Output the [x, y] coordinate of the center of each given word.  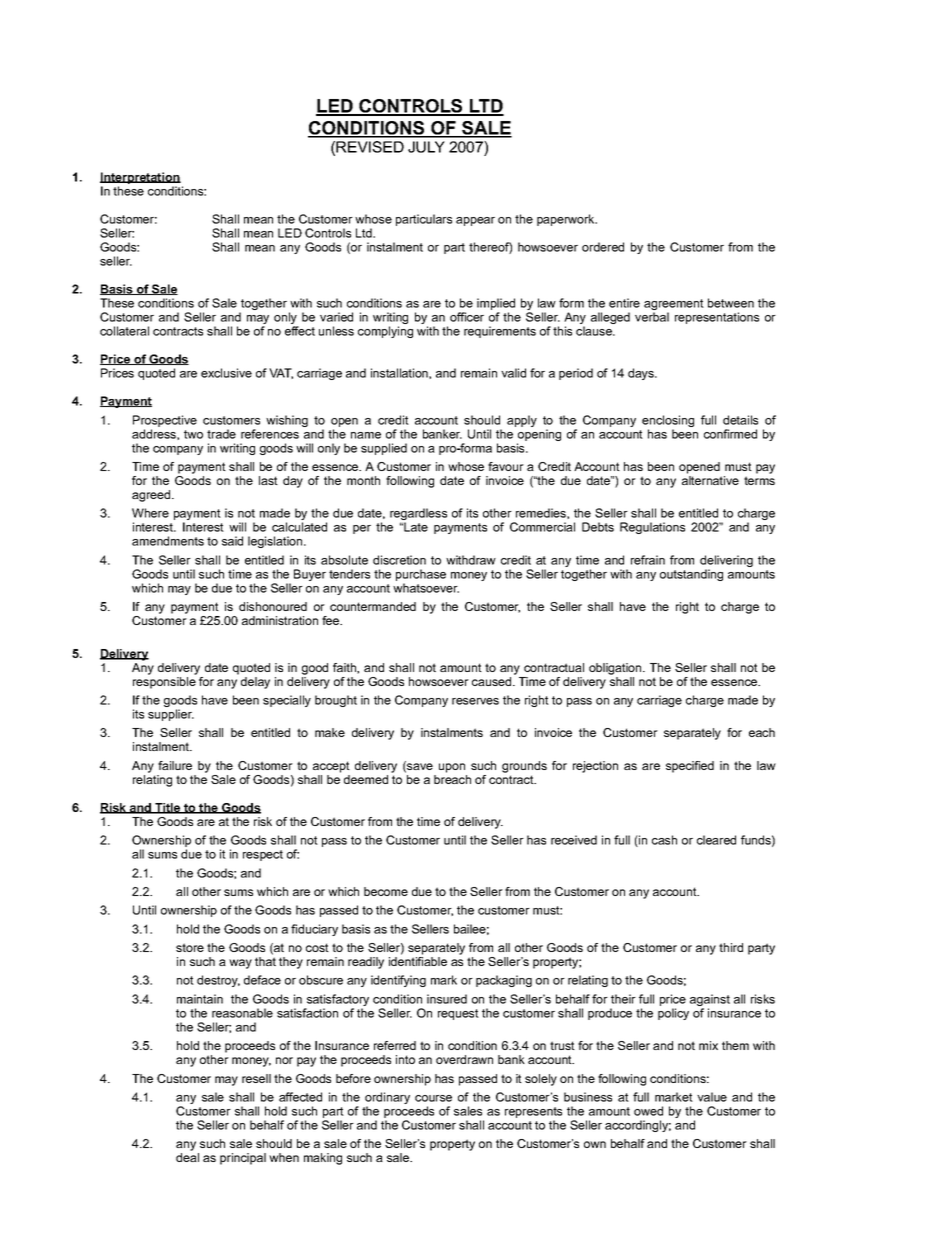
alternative [710, 480]
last [268, 480]
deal [187, 1157]
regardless [418, 515]
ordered [603, 247]
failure [175, 765]
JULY [426, 147]
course [433, 1098]
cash [664, 840]
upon [452, 768]
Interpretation [140, 179]
